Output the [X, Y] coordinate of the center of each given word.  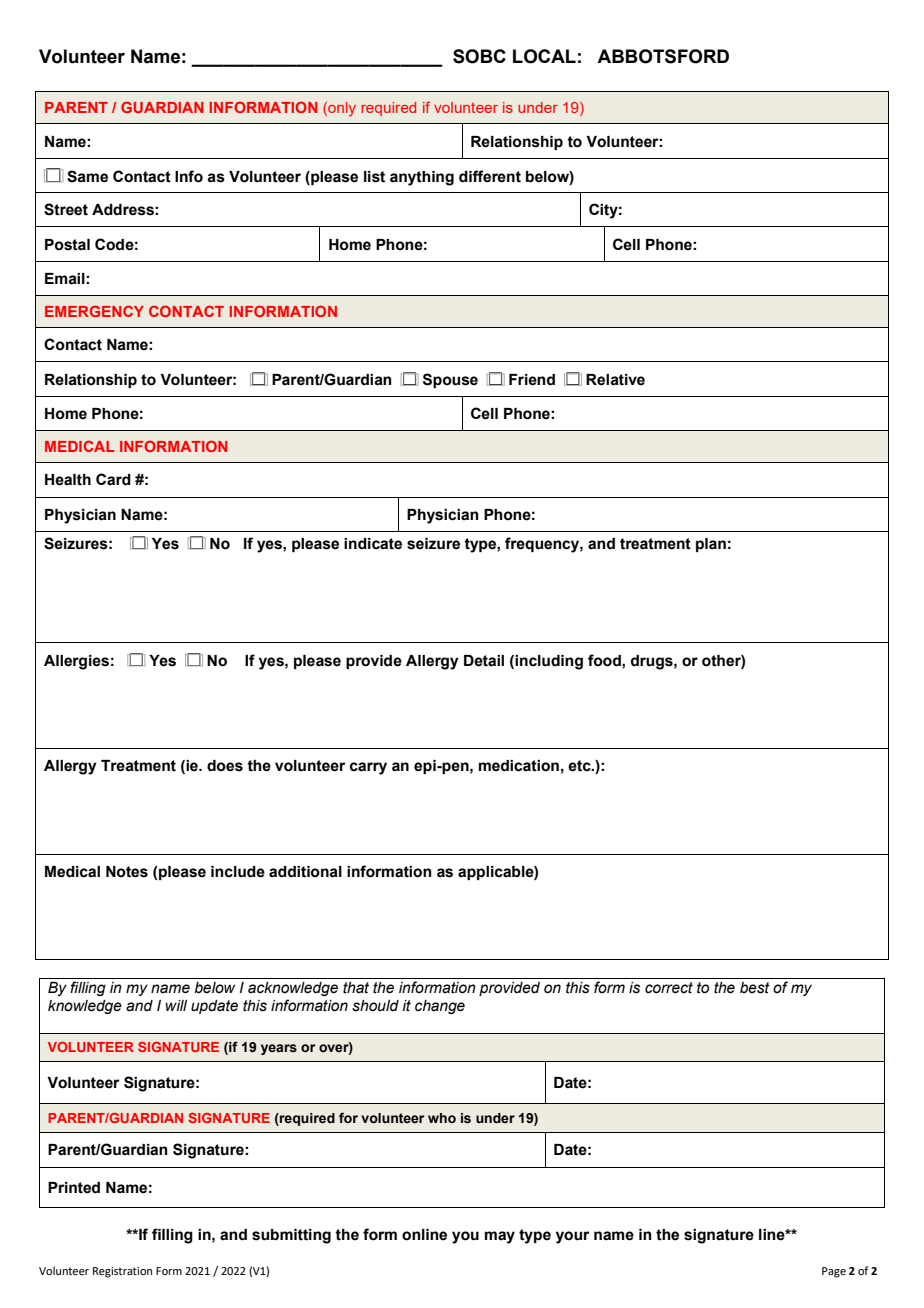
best [755, 988]
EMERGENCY [94, 311]
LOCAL [544, 56]
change [440, 1007]
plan [711, 545]
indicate [373, 544]
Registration [122, 1272]
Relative [615, 380]
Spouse [450, 380]
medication [519, 766]
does [225, 766]
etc [580, 766]
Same [87, 176]
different [490, 176]
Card [113, 479]
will [176, 1005]
